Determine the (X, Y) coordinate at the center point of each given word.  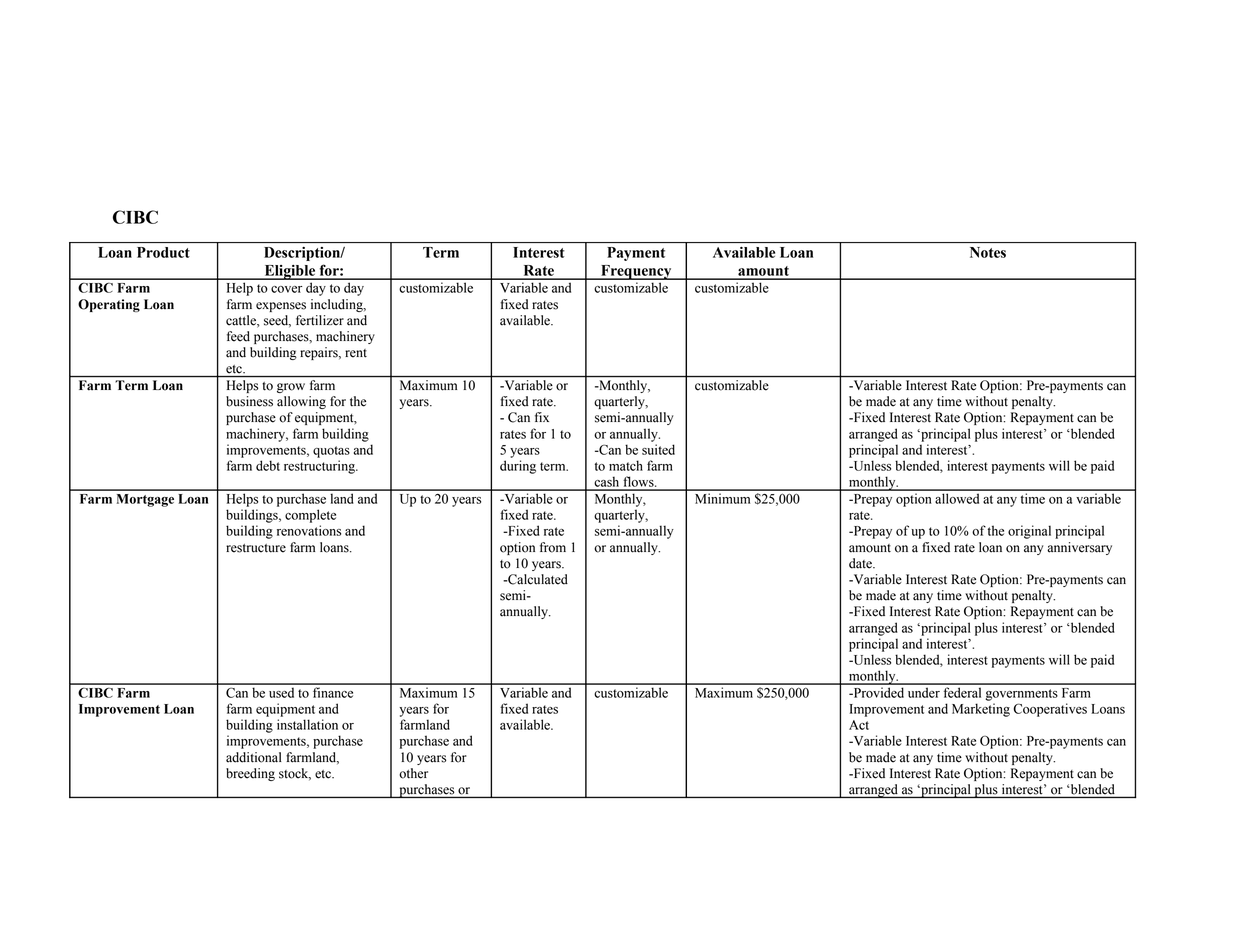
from (553, 547)
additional (254, 757)
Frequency (636, 272)
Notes (988, 252)
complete (310, 516)
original (1029, 532)
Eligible (290, 272)
